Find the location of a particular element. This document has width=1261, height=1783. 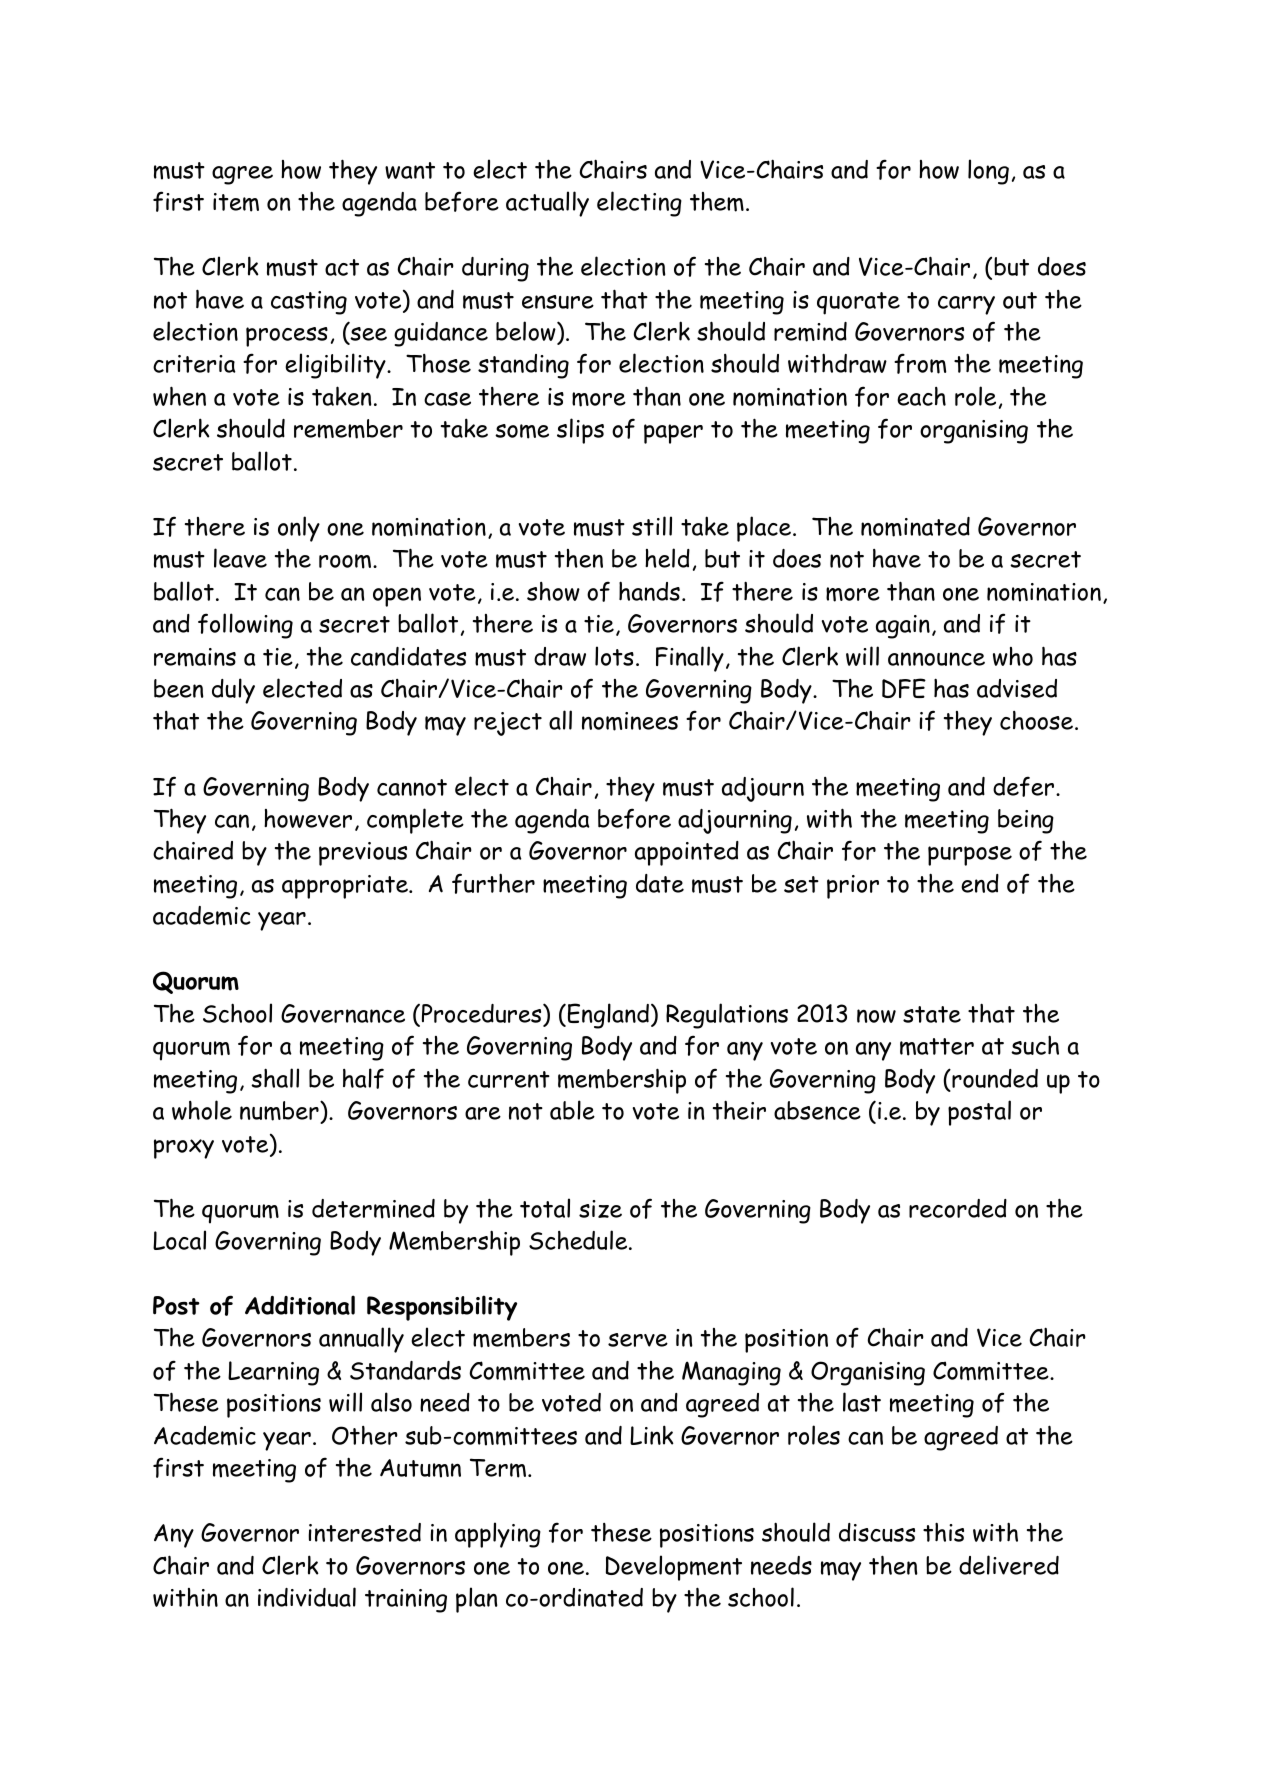

actually is located at coordinates (547, 204).
